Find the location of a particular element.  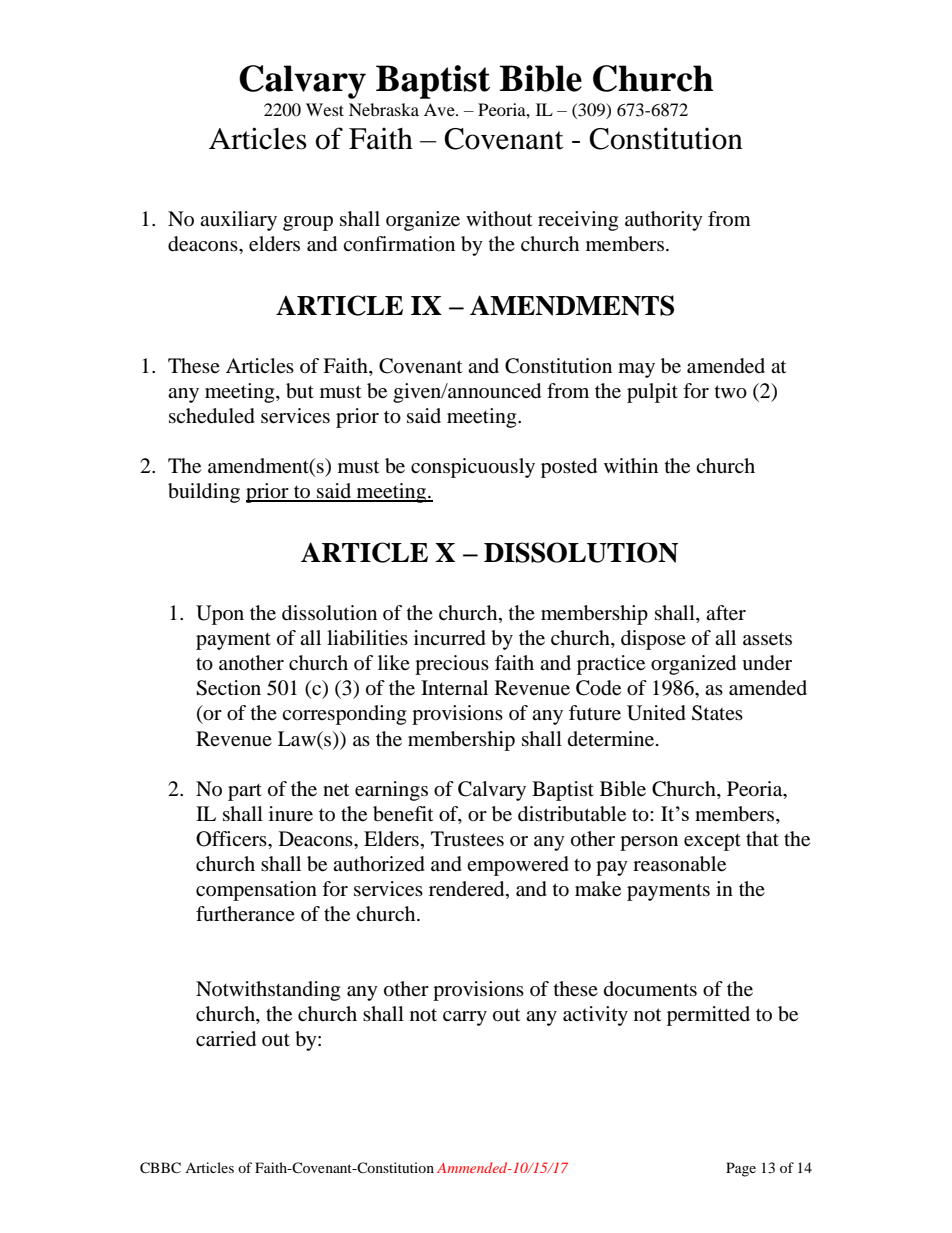

scheduled is located at coordinates (212, 416).
